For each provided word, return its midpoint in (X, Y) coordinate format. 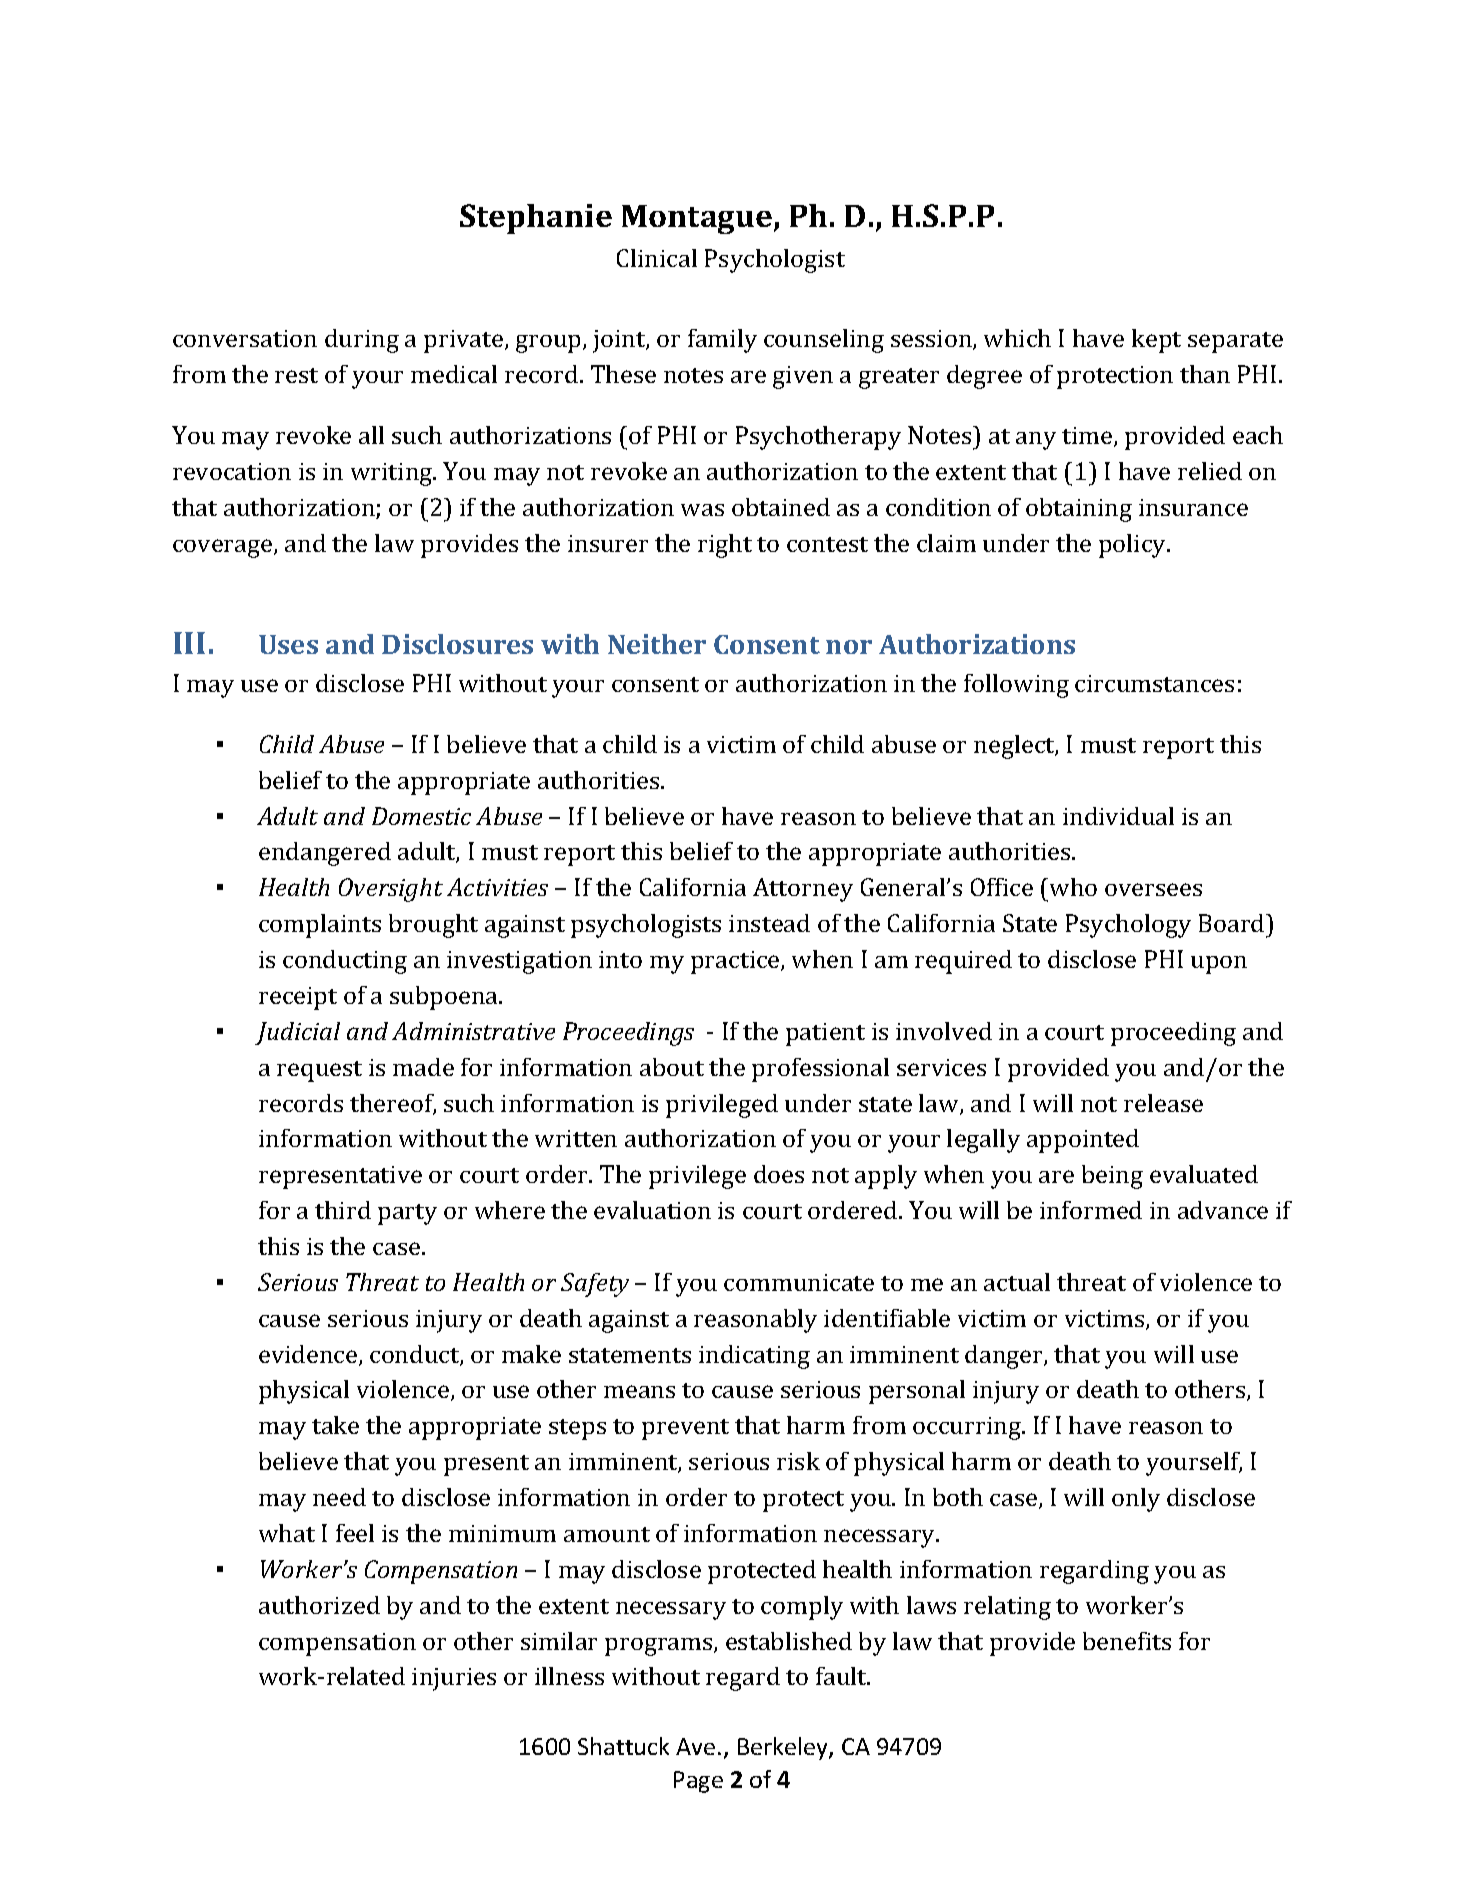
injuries (454, 1679)
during (362, 341)
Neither (657, 644)
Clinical (657, 258)
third (343, 1210)
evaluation (652, 1210)
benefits (1127, 1641)
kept (1156, 341)
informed (1091, 1210)
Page (698, 1782)
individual (1118, 816)
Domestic (421, 816)
